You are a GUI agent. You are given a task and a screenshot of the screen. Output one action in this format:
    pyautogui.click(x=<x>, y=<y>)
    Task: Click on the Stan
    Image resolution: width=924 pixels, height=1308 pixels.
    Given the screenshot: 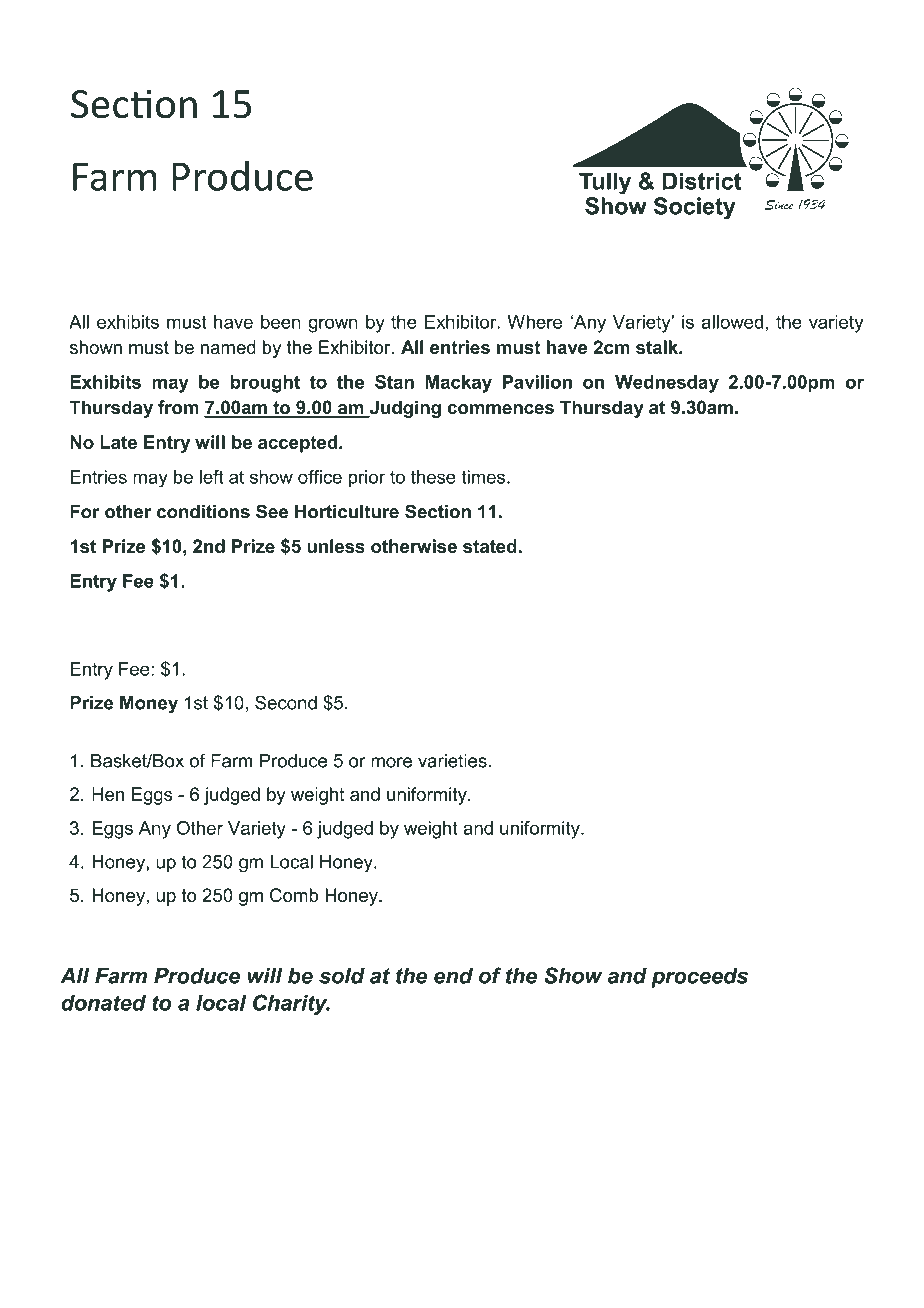 What is the action you would take?
    pyautogui.click(x=394, y=382)
